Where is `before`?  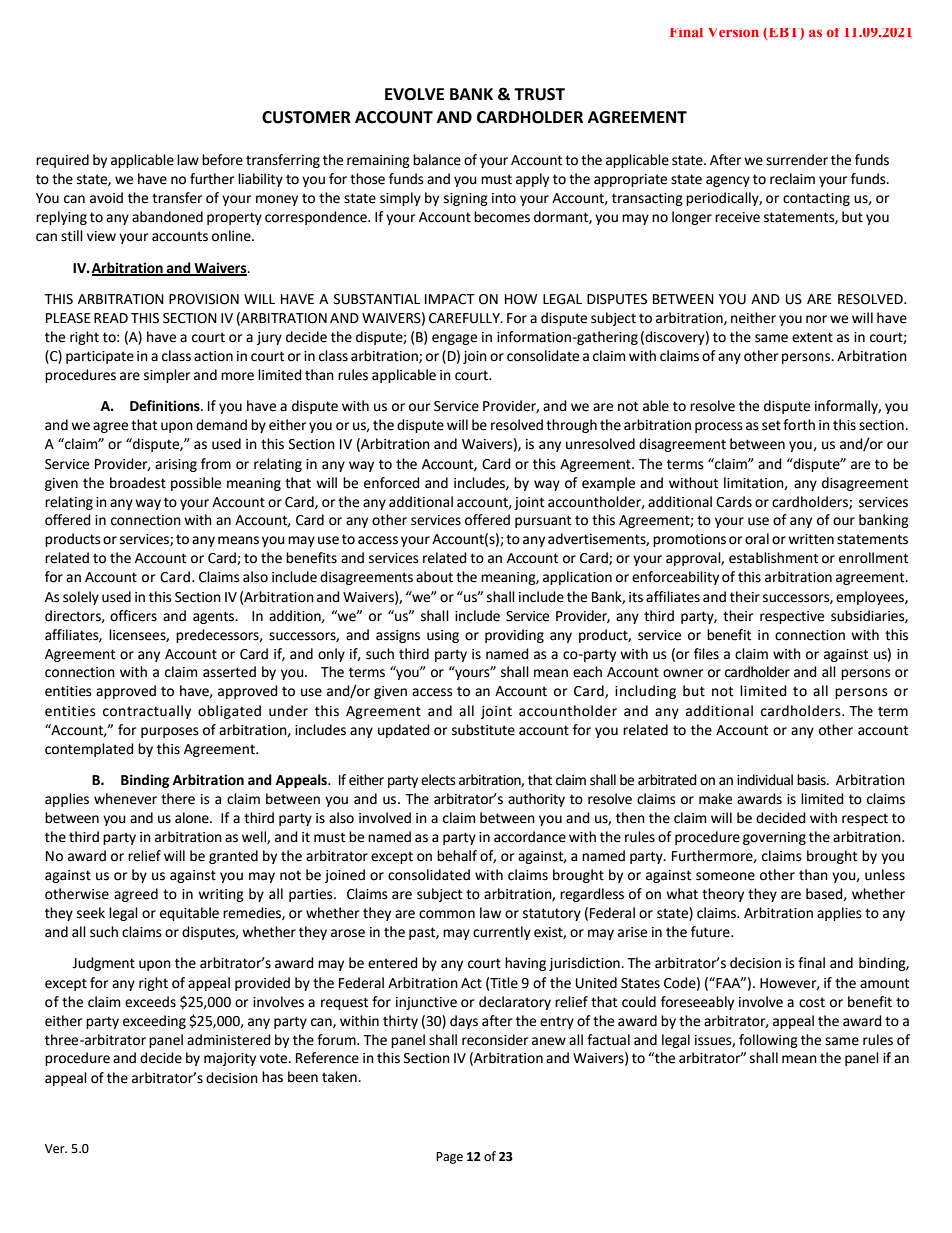 before is located at coordinates (222, 160).
